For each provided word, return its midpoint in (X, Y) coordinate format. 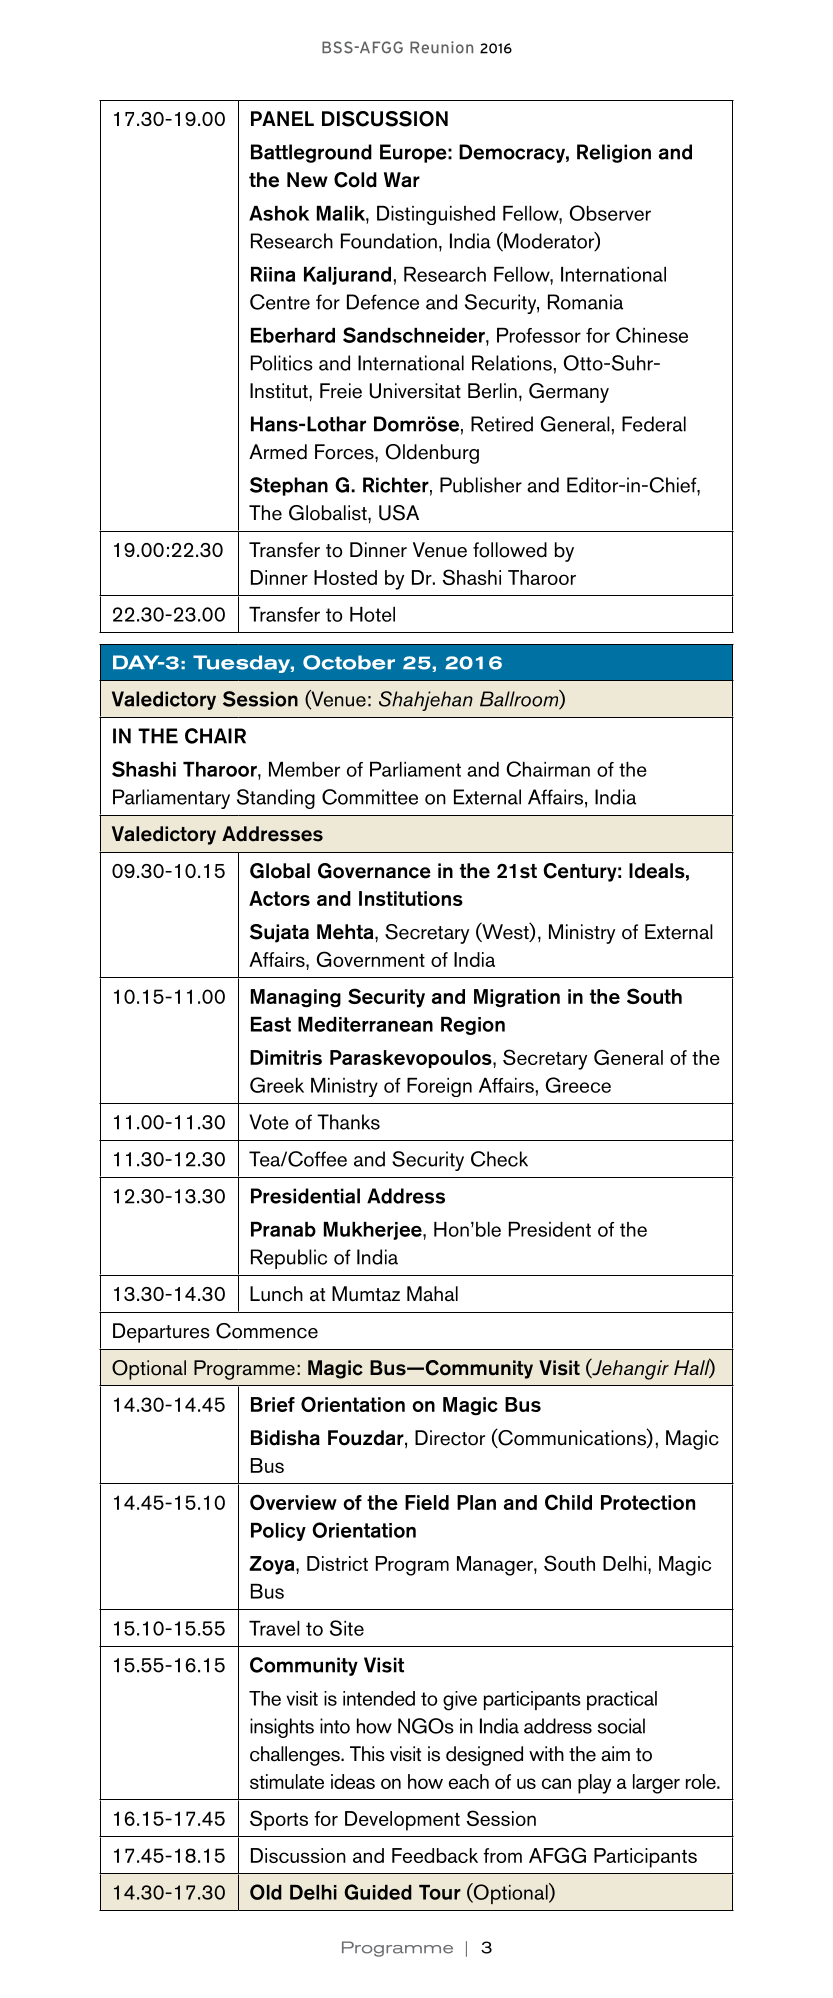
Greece (578, 1085)
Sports (279, 1820)
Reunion (441, 47)
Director (450, 1438)
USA (399, 513)
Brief (273, 1404)
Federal (654, 424)
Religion (614, 153)
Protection (648, 1502)
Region (473, 1026)
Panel (282, 118)
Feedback (435, 1855)
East (271, 1024)
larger (656, 1784)
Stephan (289, 486)
